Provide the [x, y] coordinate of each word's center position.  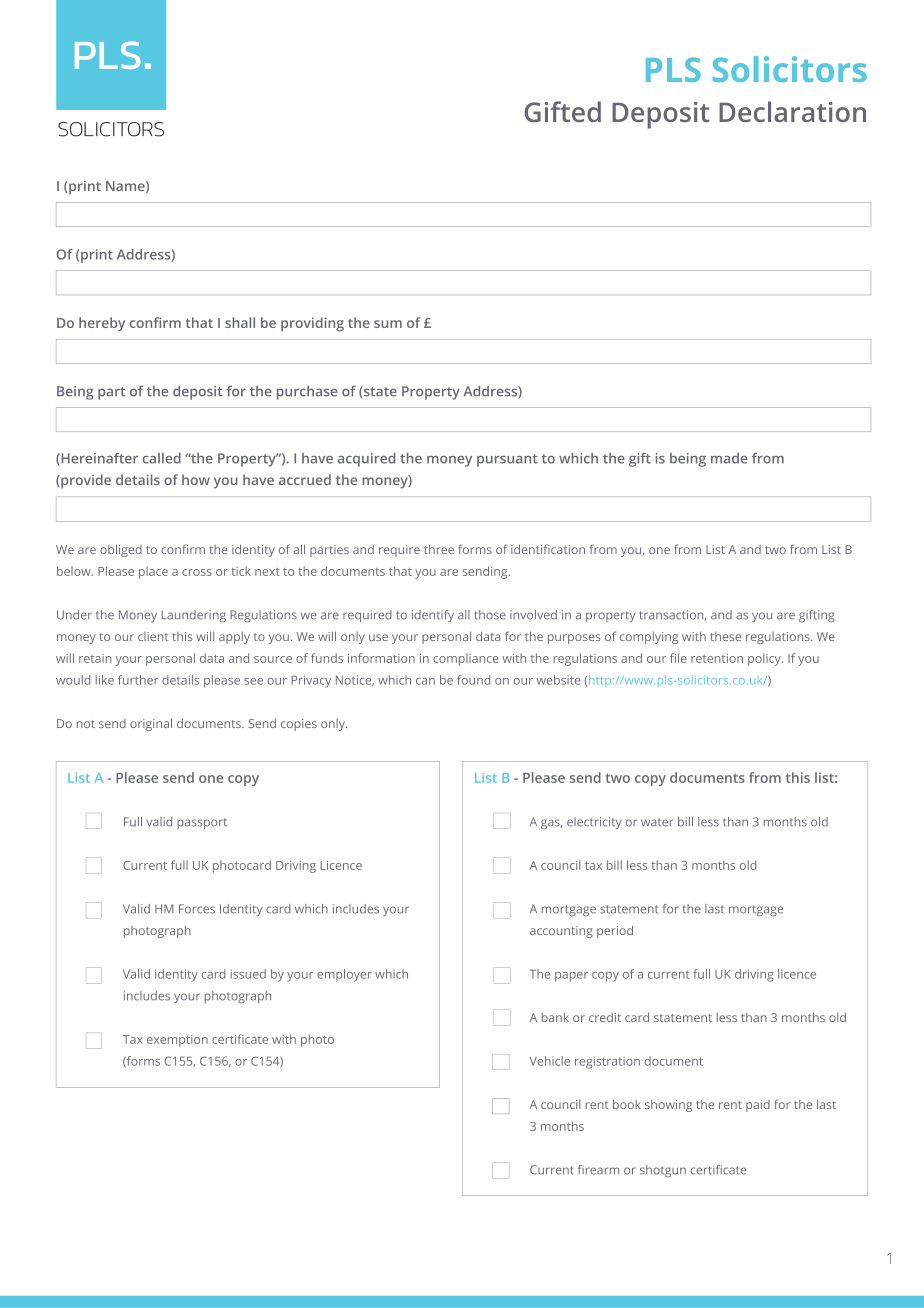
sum [388, 324]
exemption [177, 1041]
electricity [594, 823]
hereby [102, 324]
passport [202, 823]
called [162, 458]
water [657, 822]
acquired [366, 460]
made [729, 458]
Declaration [792, 111]
